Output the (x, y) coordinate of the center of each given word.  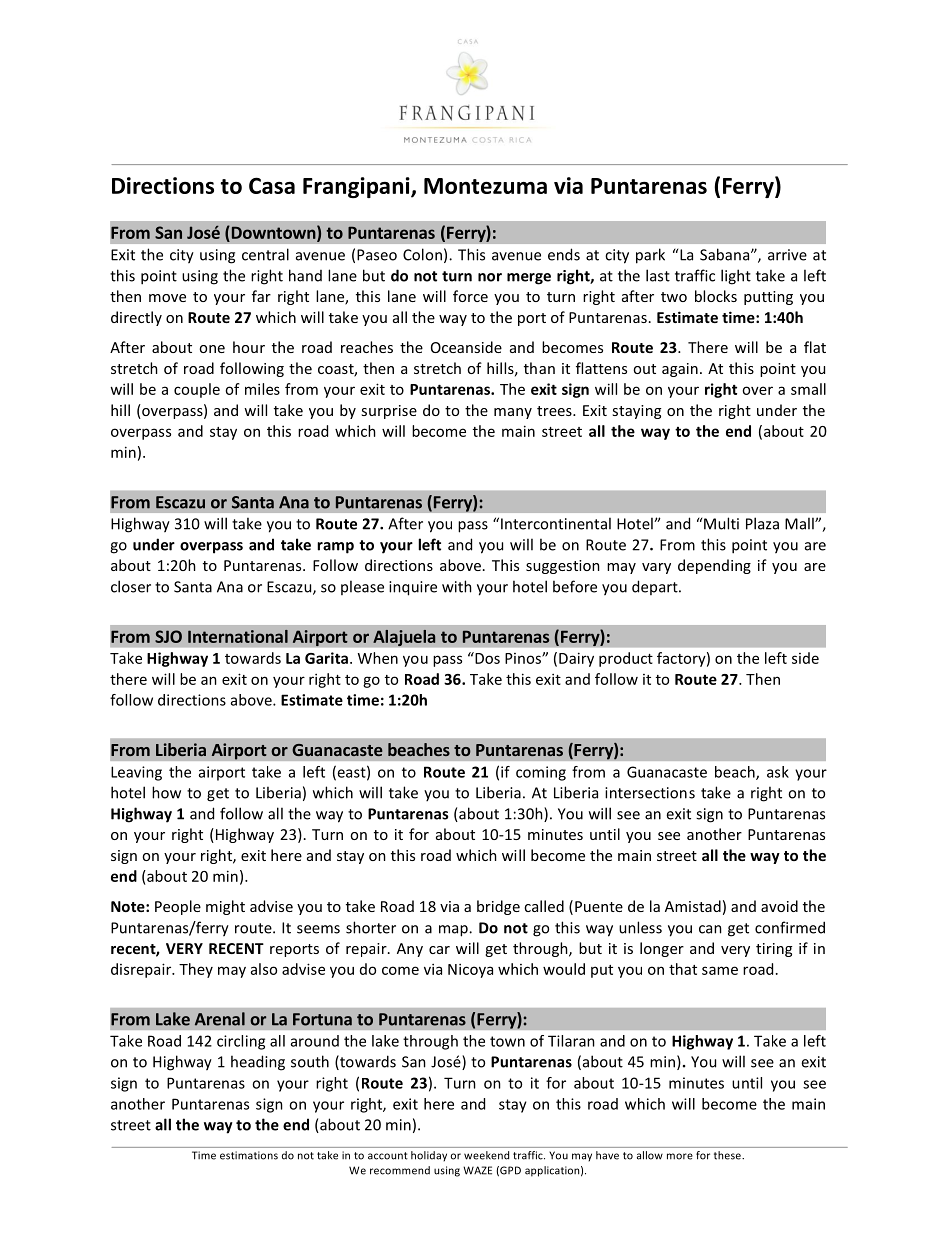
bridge (498, 907)
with (457, 586)
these (728, 1155)
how (166, 792)
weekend (486, 1155)
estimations (249, 1155)
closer (131, 586)
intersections (650, 793)
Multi (721, 523)
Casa (272, 185)
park (650, 256)
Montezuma (485, 186)
